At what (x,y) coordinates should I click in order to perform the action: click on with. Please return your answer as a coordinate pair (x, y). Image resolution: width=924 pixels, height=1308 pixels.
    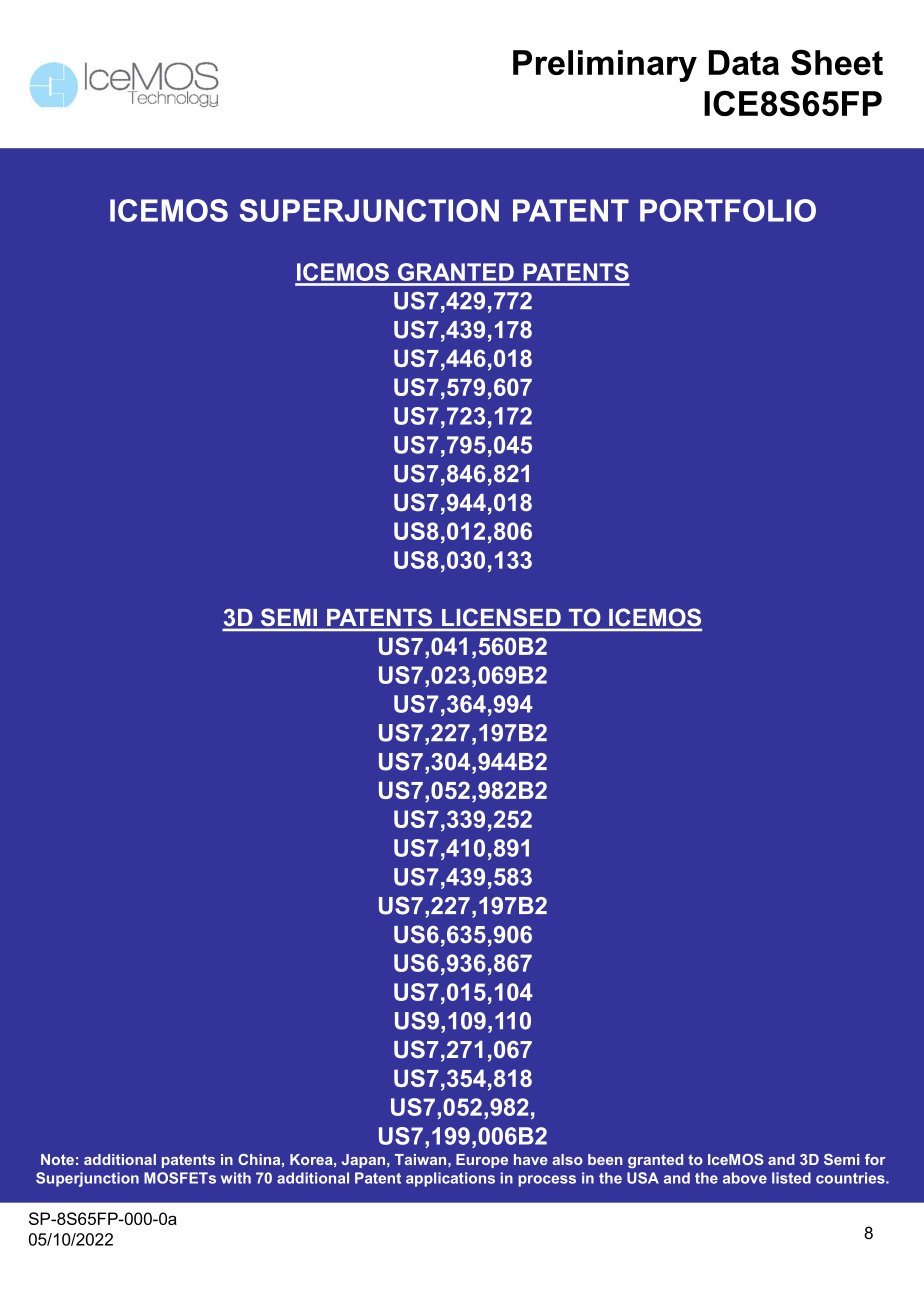
    Looking at the image, I should click on (236, 1178).
